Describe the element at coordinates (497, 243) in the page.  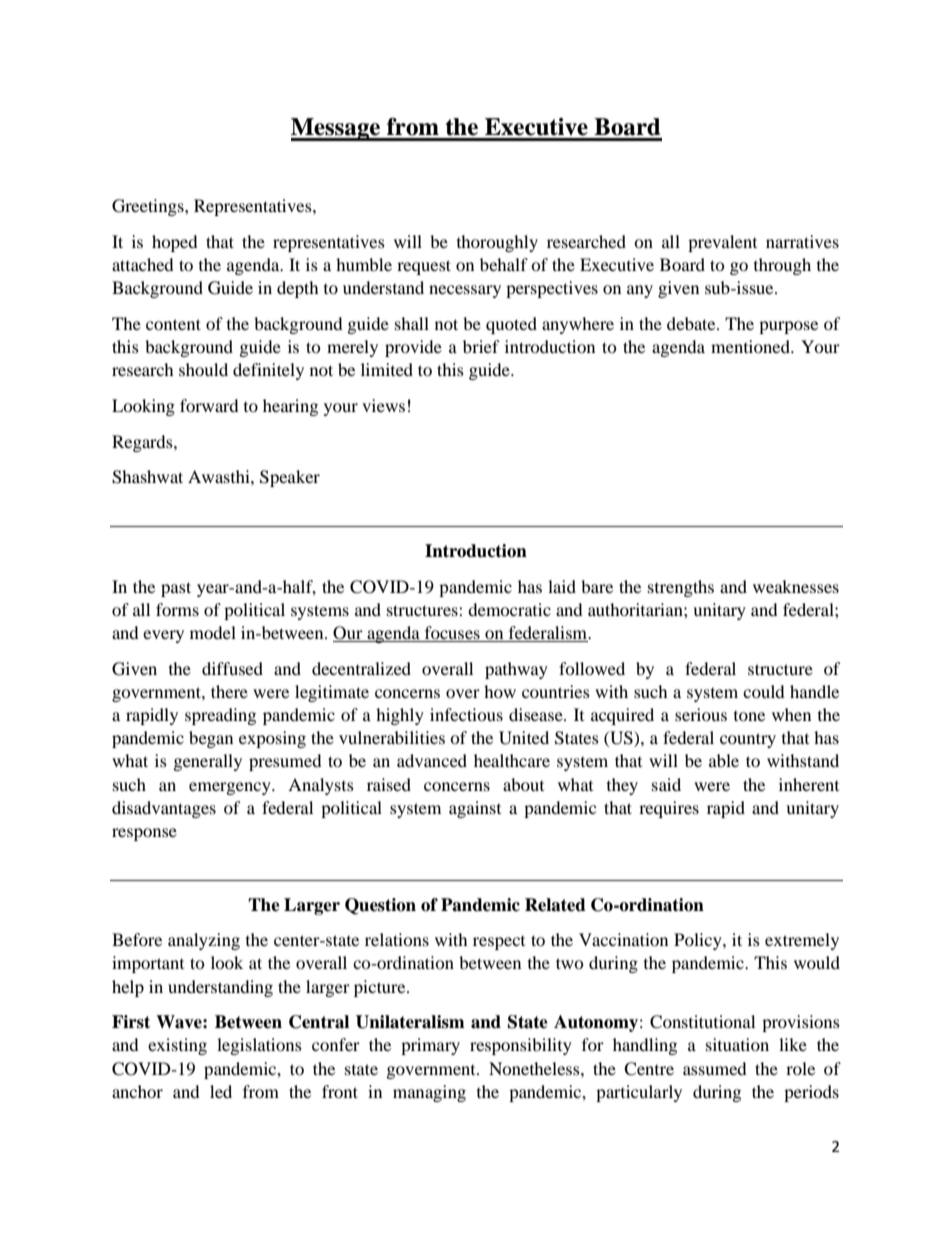
I see `thoroughly` at that location.
